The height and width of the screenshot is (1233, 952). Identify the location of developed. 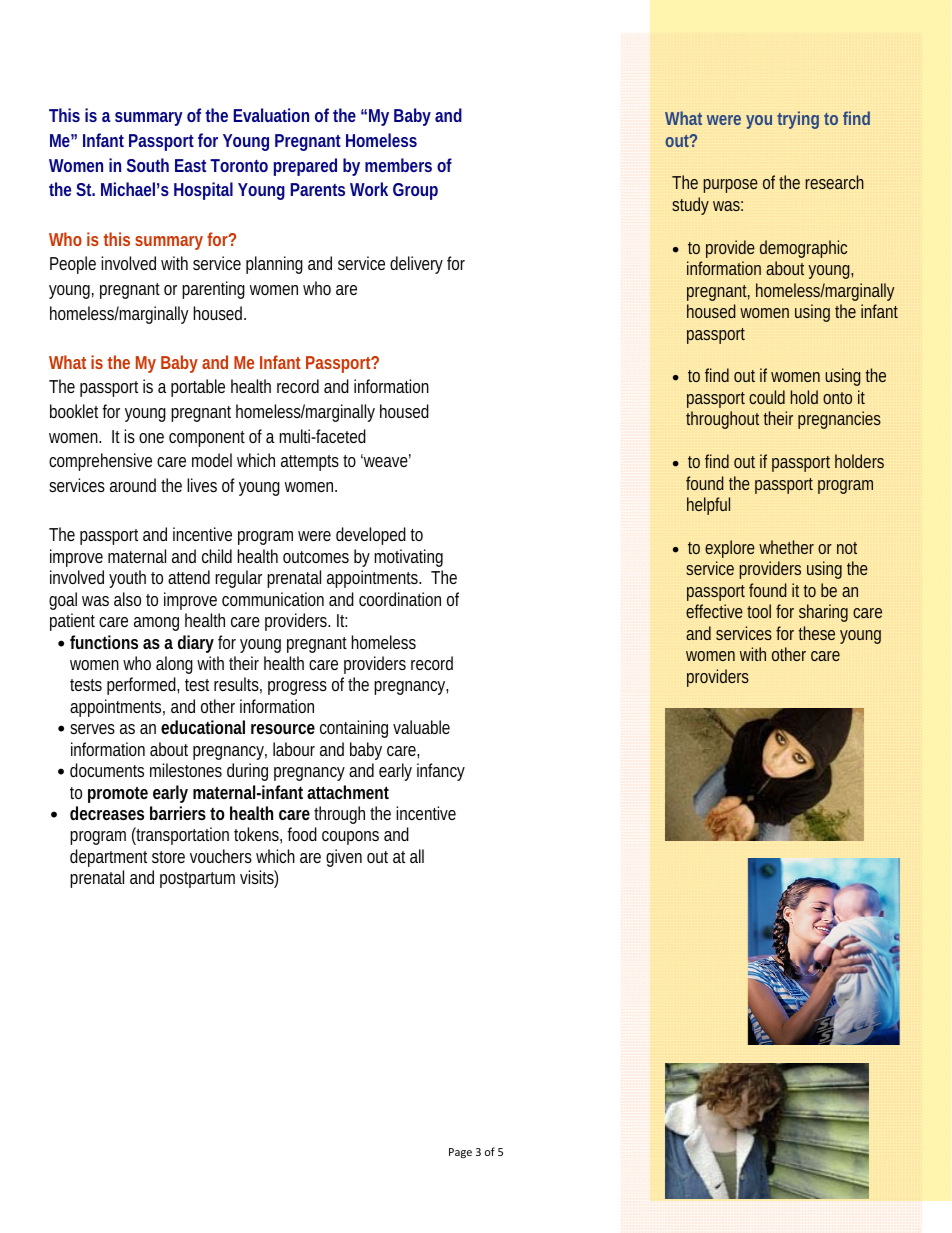
(371, 536).
